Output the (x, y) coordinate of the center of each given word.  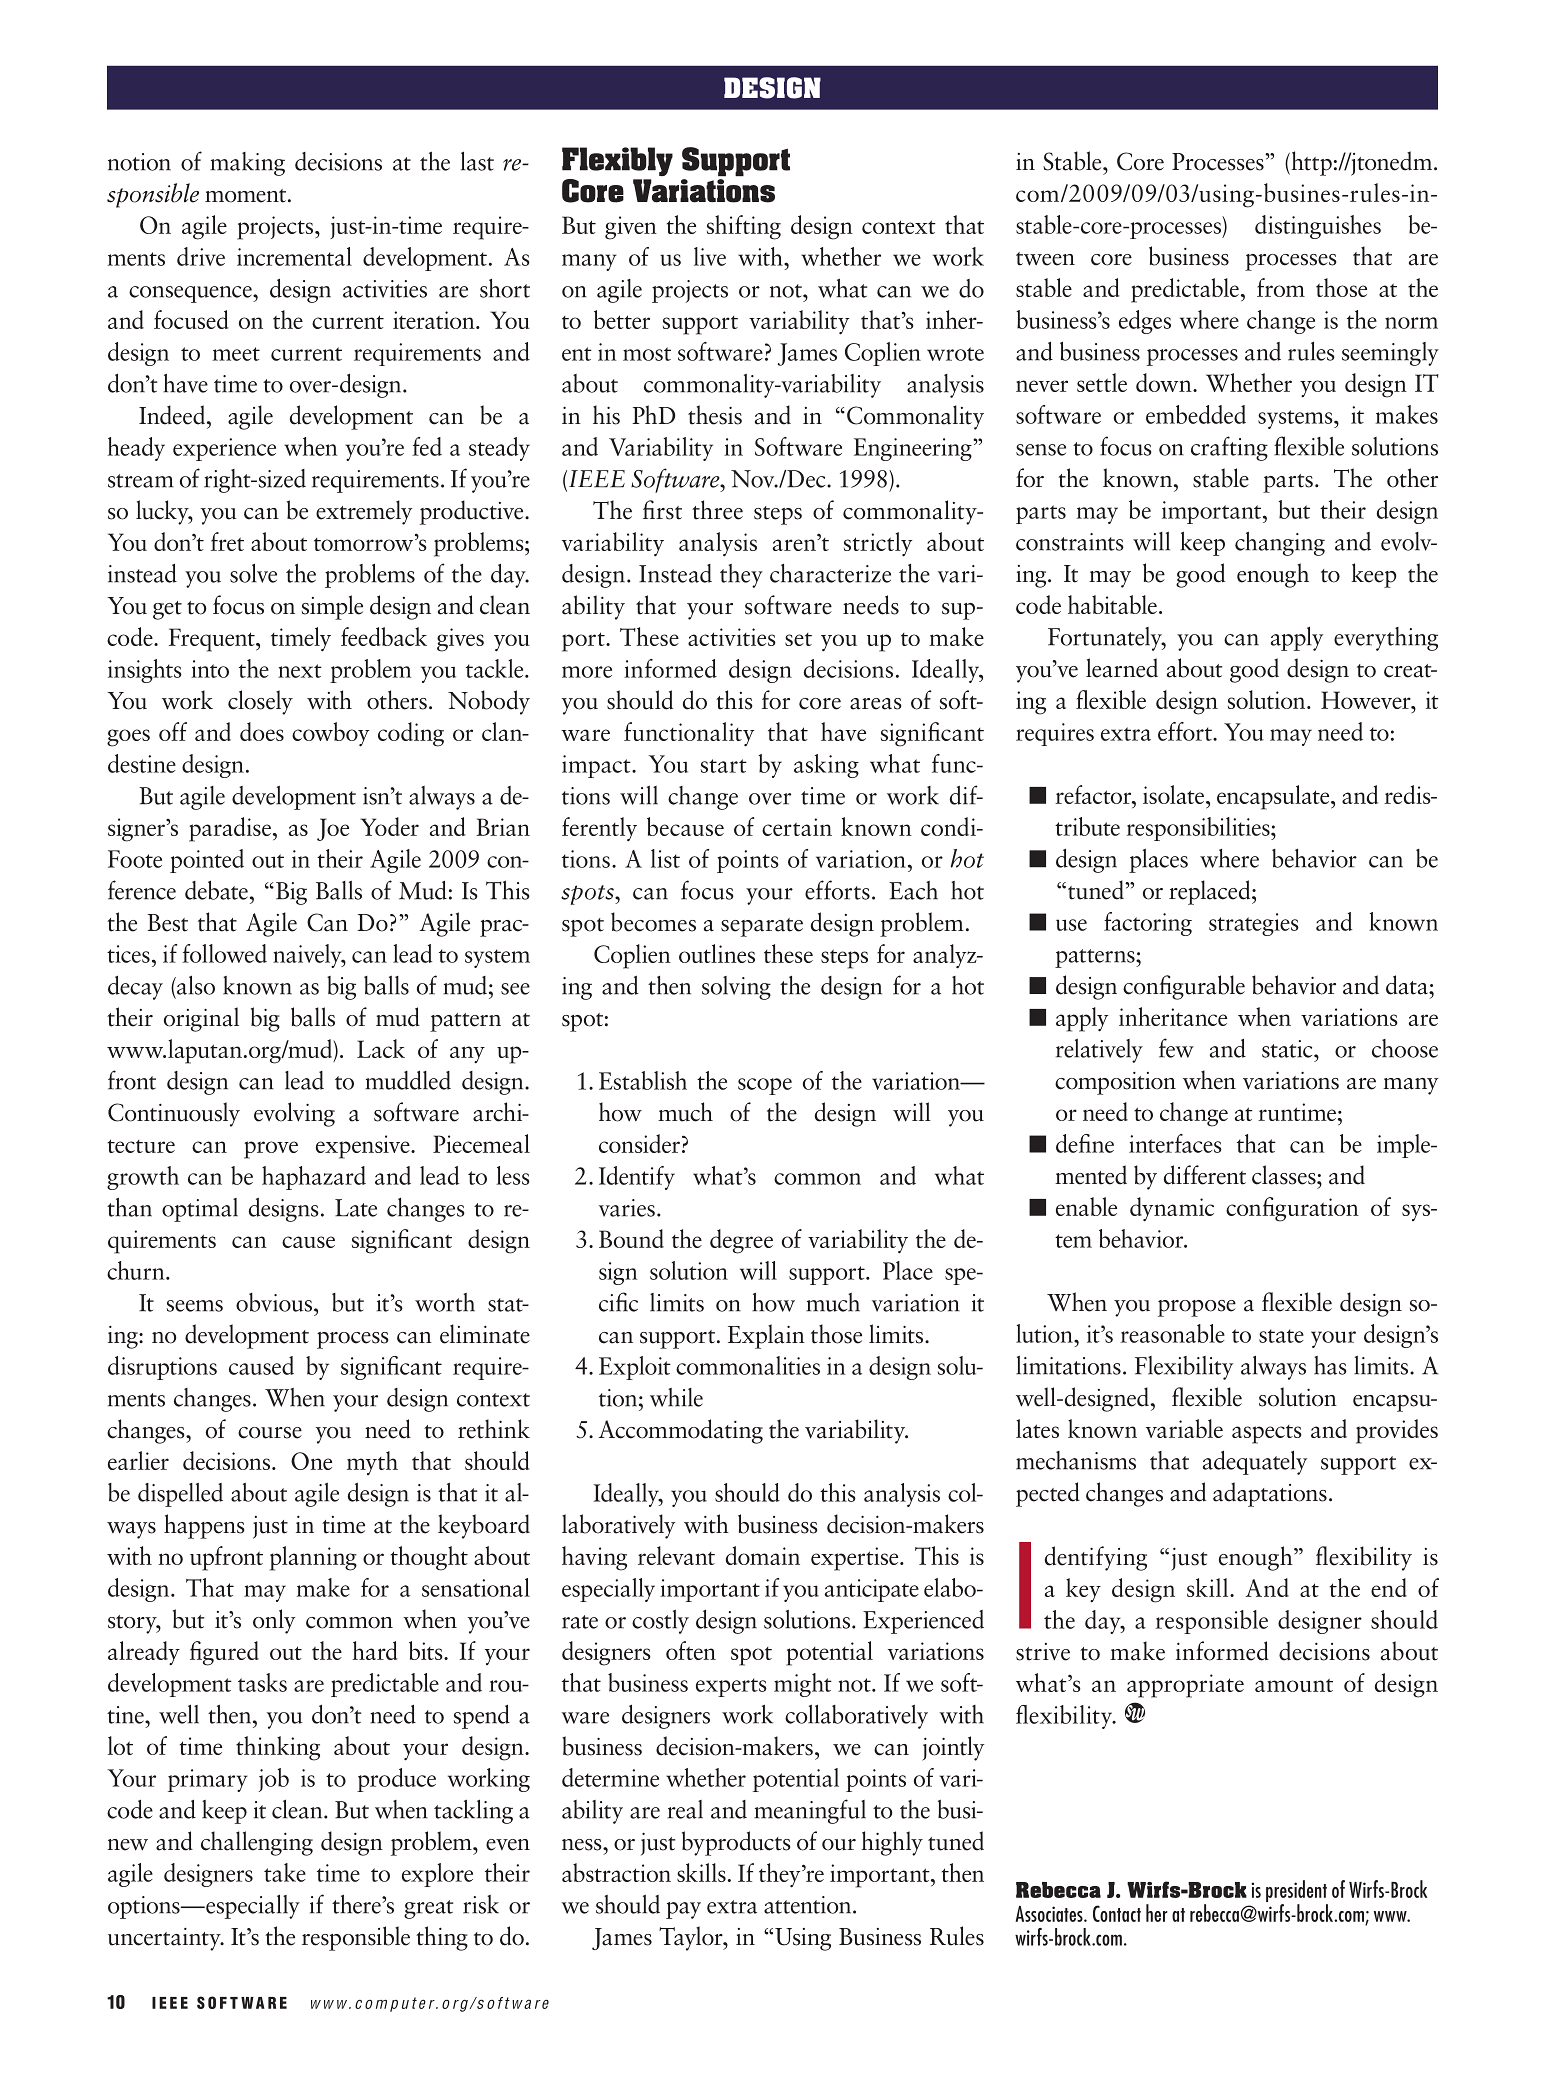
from (1281, 287)
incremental (294, 256)
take (285, 1872)
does (262, 731)
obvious (274, 1302)
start (724, 766)
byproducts (736, 1843)
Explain (766, 1336)
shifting (744, 227)
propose (1197, 1308)
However (1367, 700)
